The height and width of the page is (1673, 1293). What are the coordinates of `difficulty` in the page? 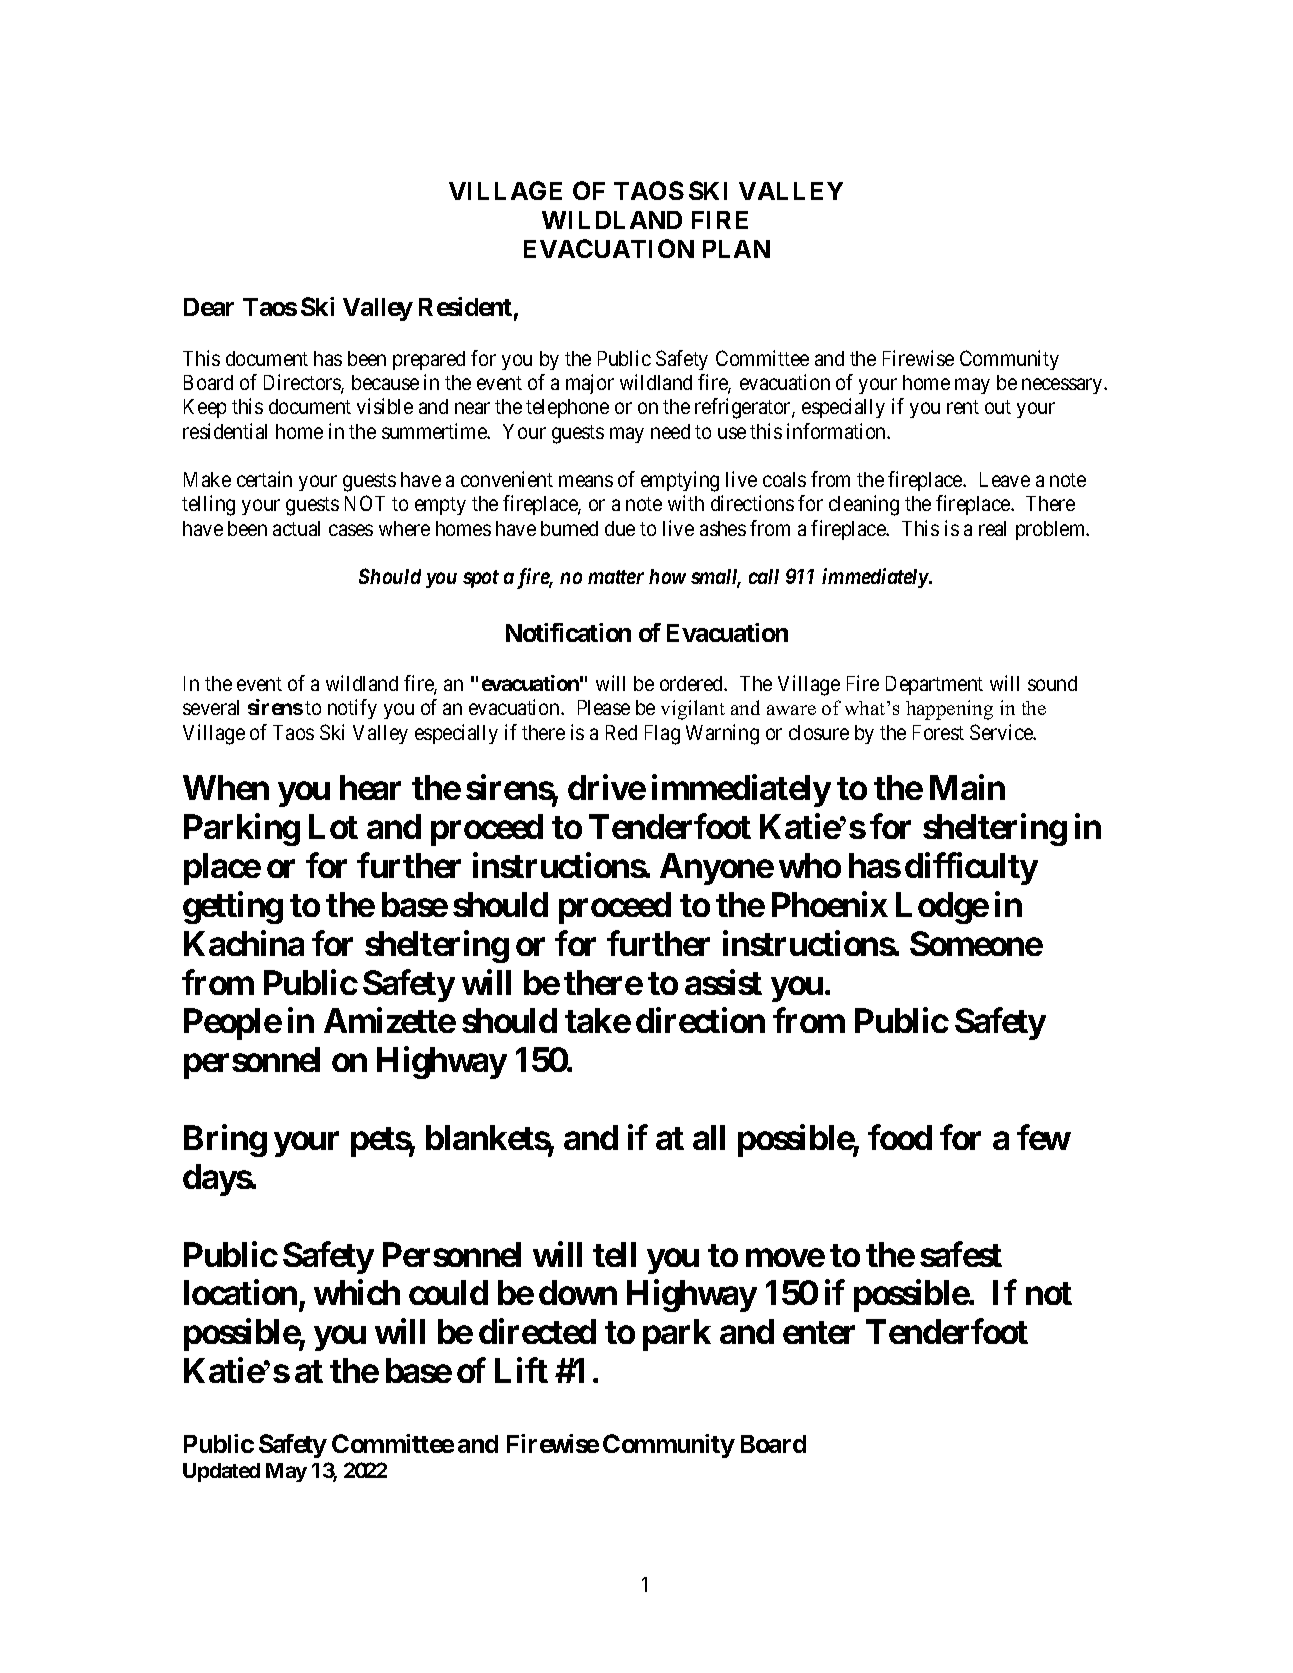 It's located at (971, 869).
